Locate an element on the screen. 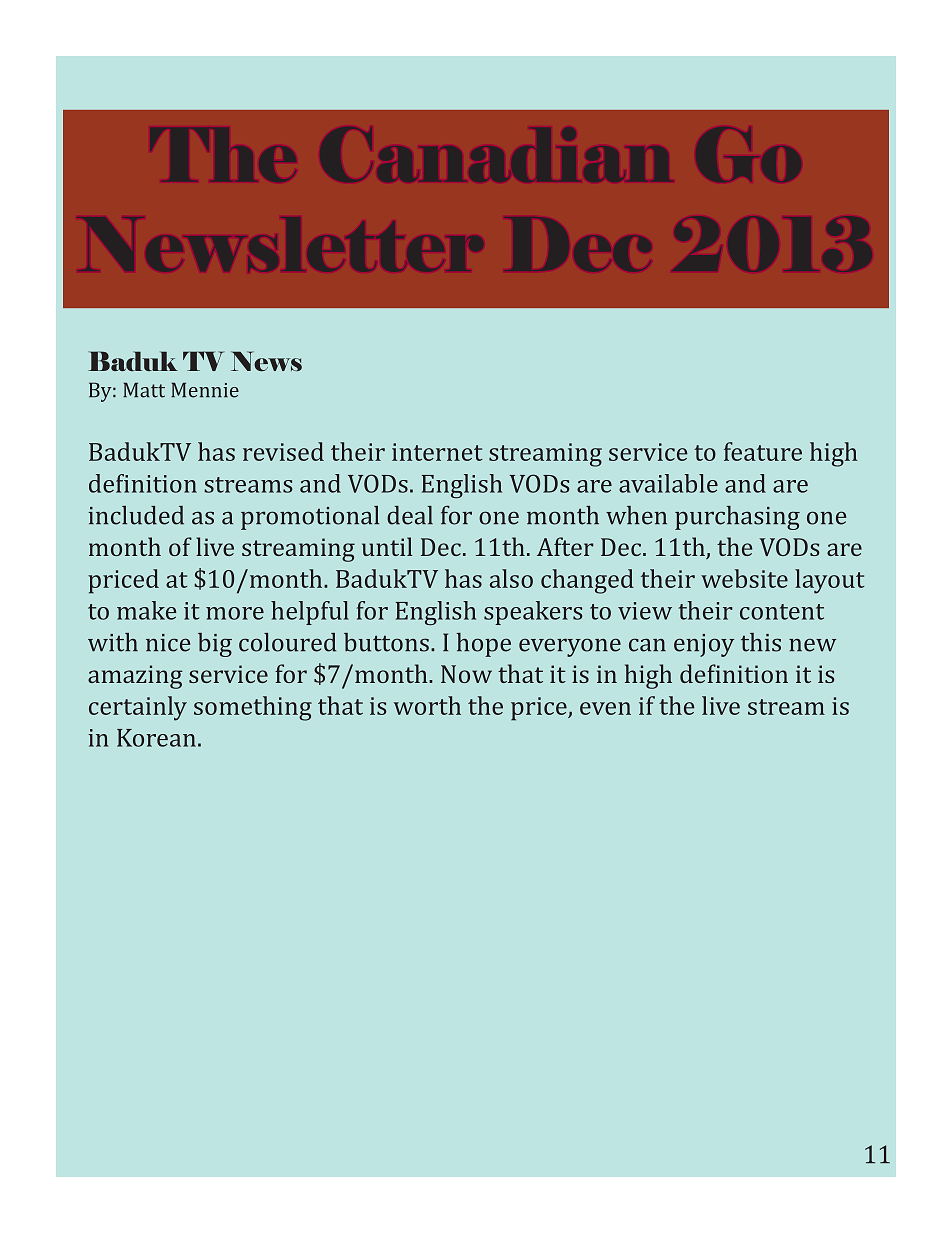  website is located at coordinates (744, 578).
